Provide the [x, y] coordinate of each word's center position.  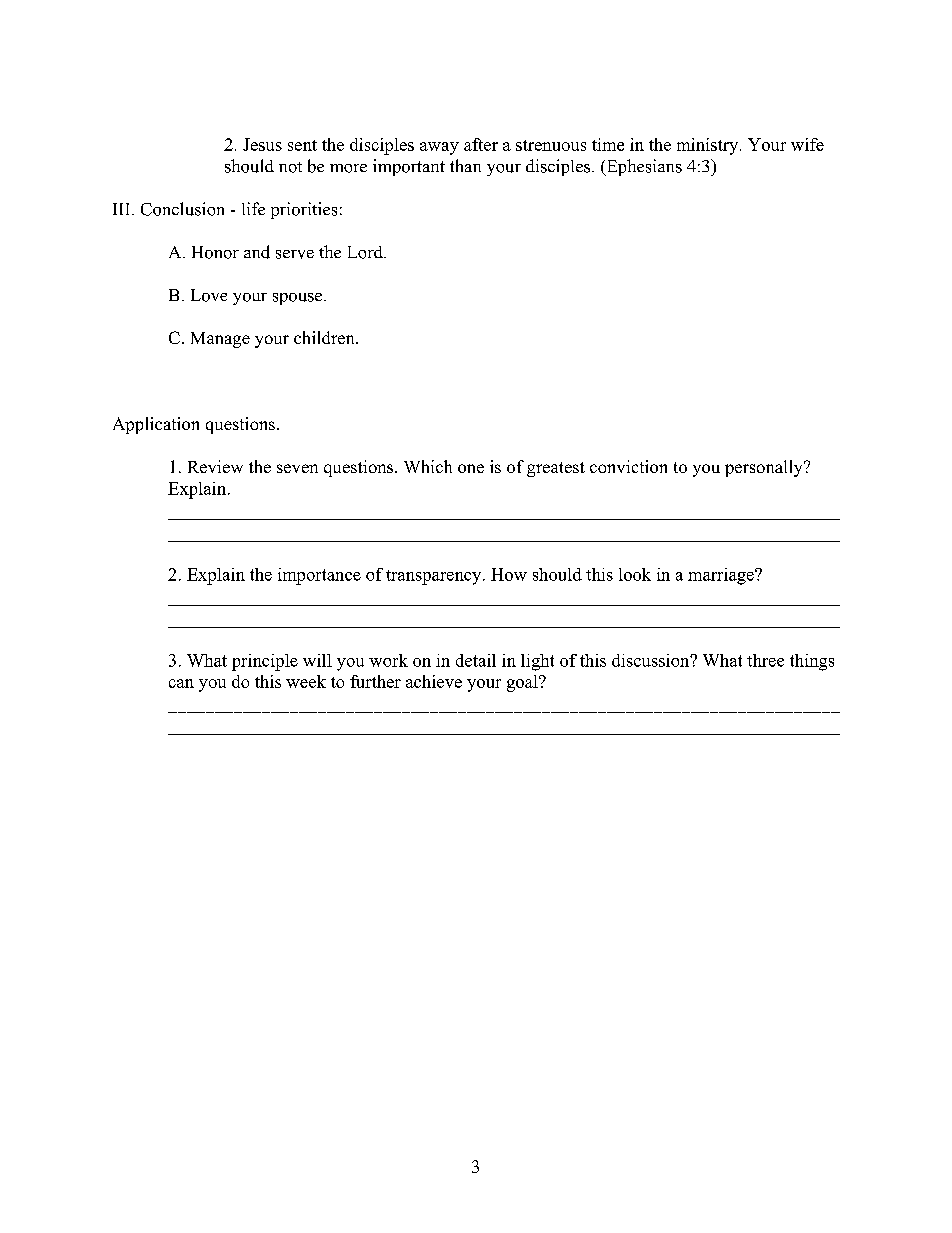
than [465, 165]
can [181, 683]
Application [156, 425]
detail [476, 660]
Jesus [262, 144]
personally [765, 468]
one [471, 468]
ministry [709, 146]
